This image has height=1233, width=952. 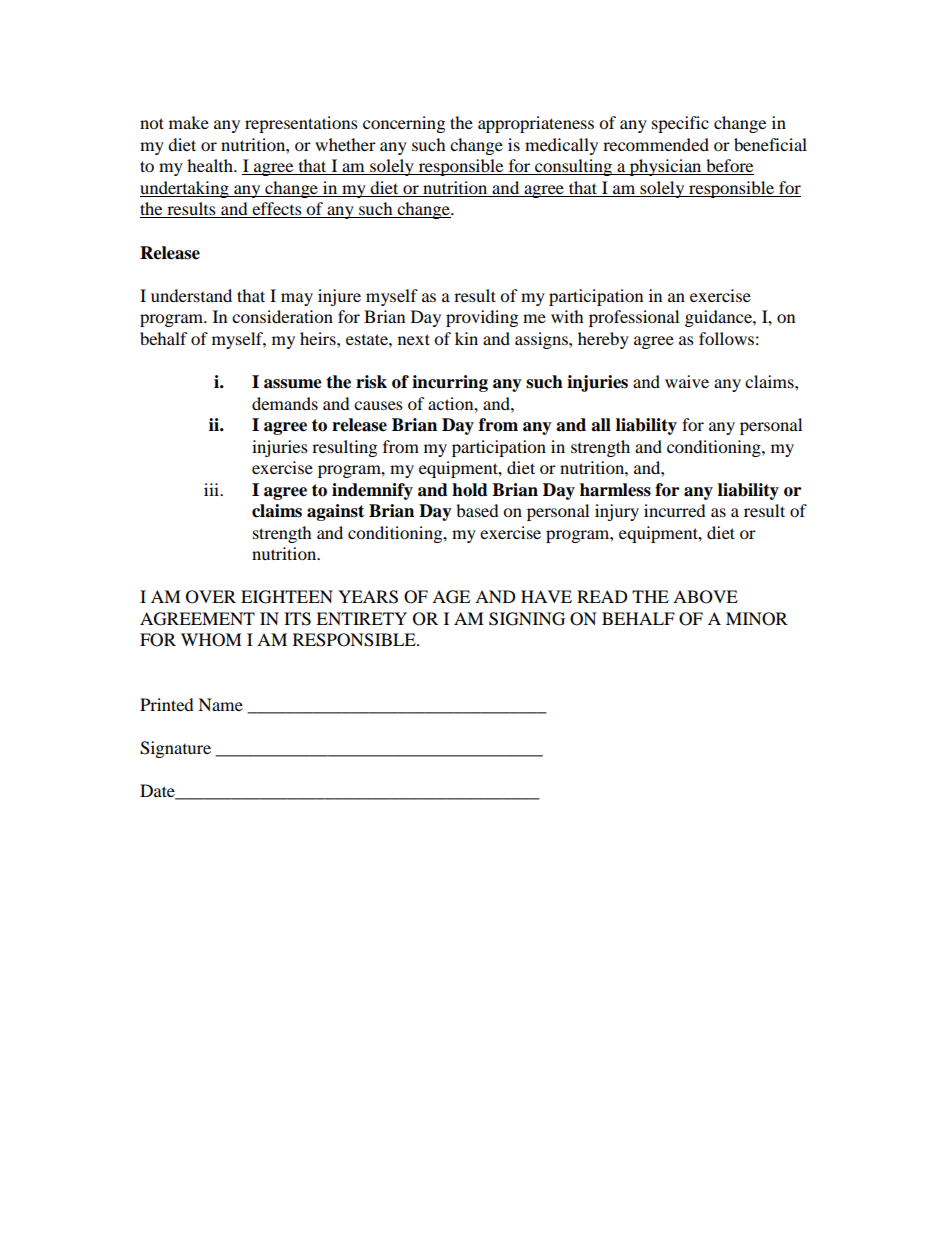 What do you see at coordinates (220, 704) in the image?
I see `Name` at bounding box center [220, 704].
